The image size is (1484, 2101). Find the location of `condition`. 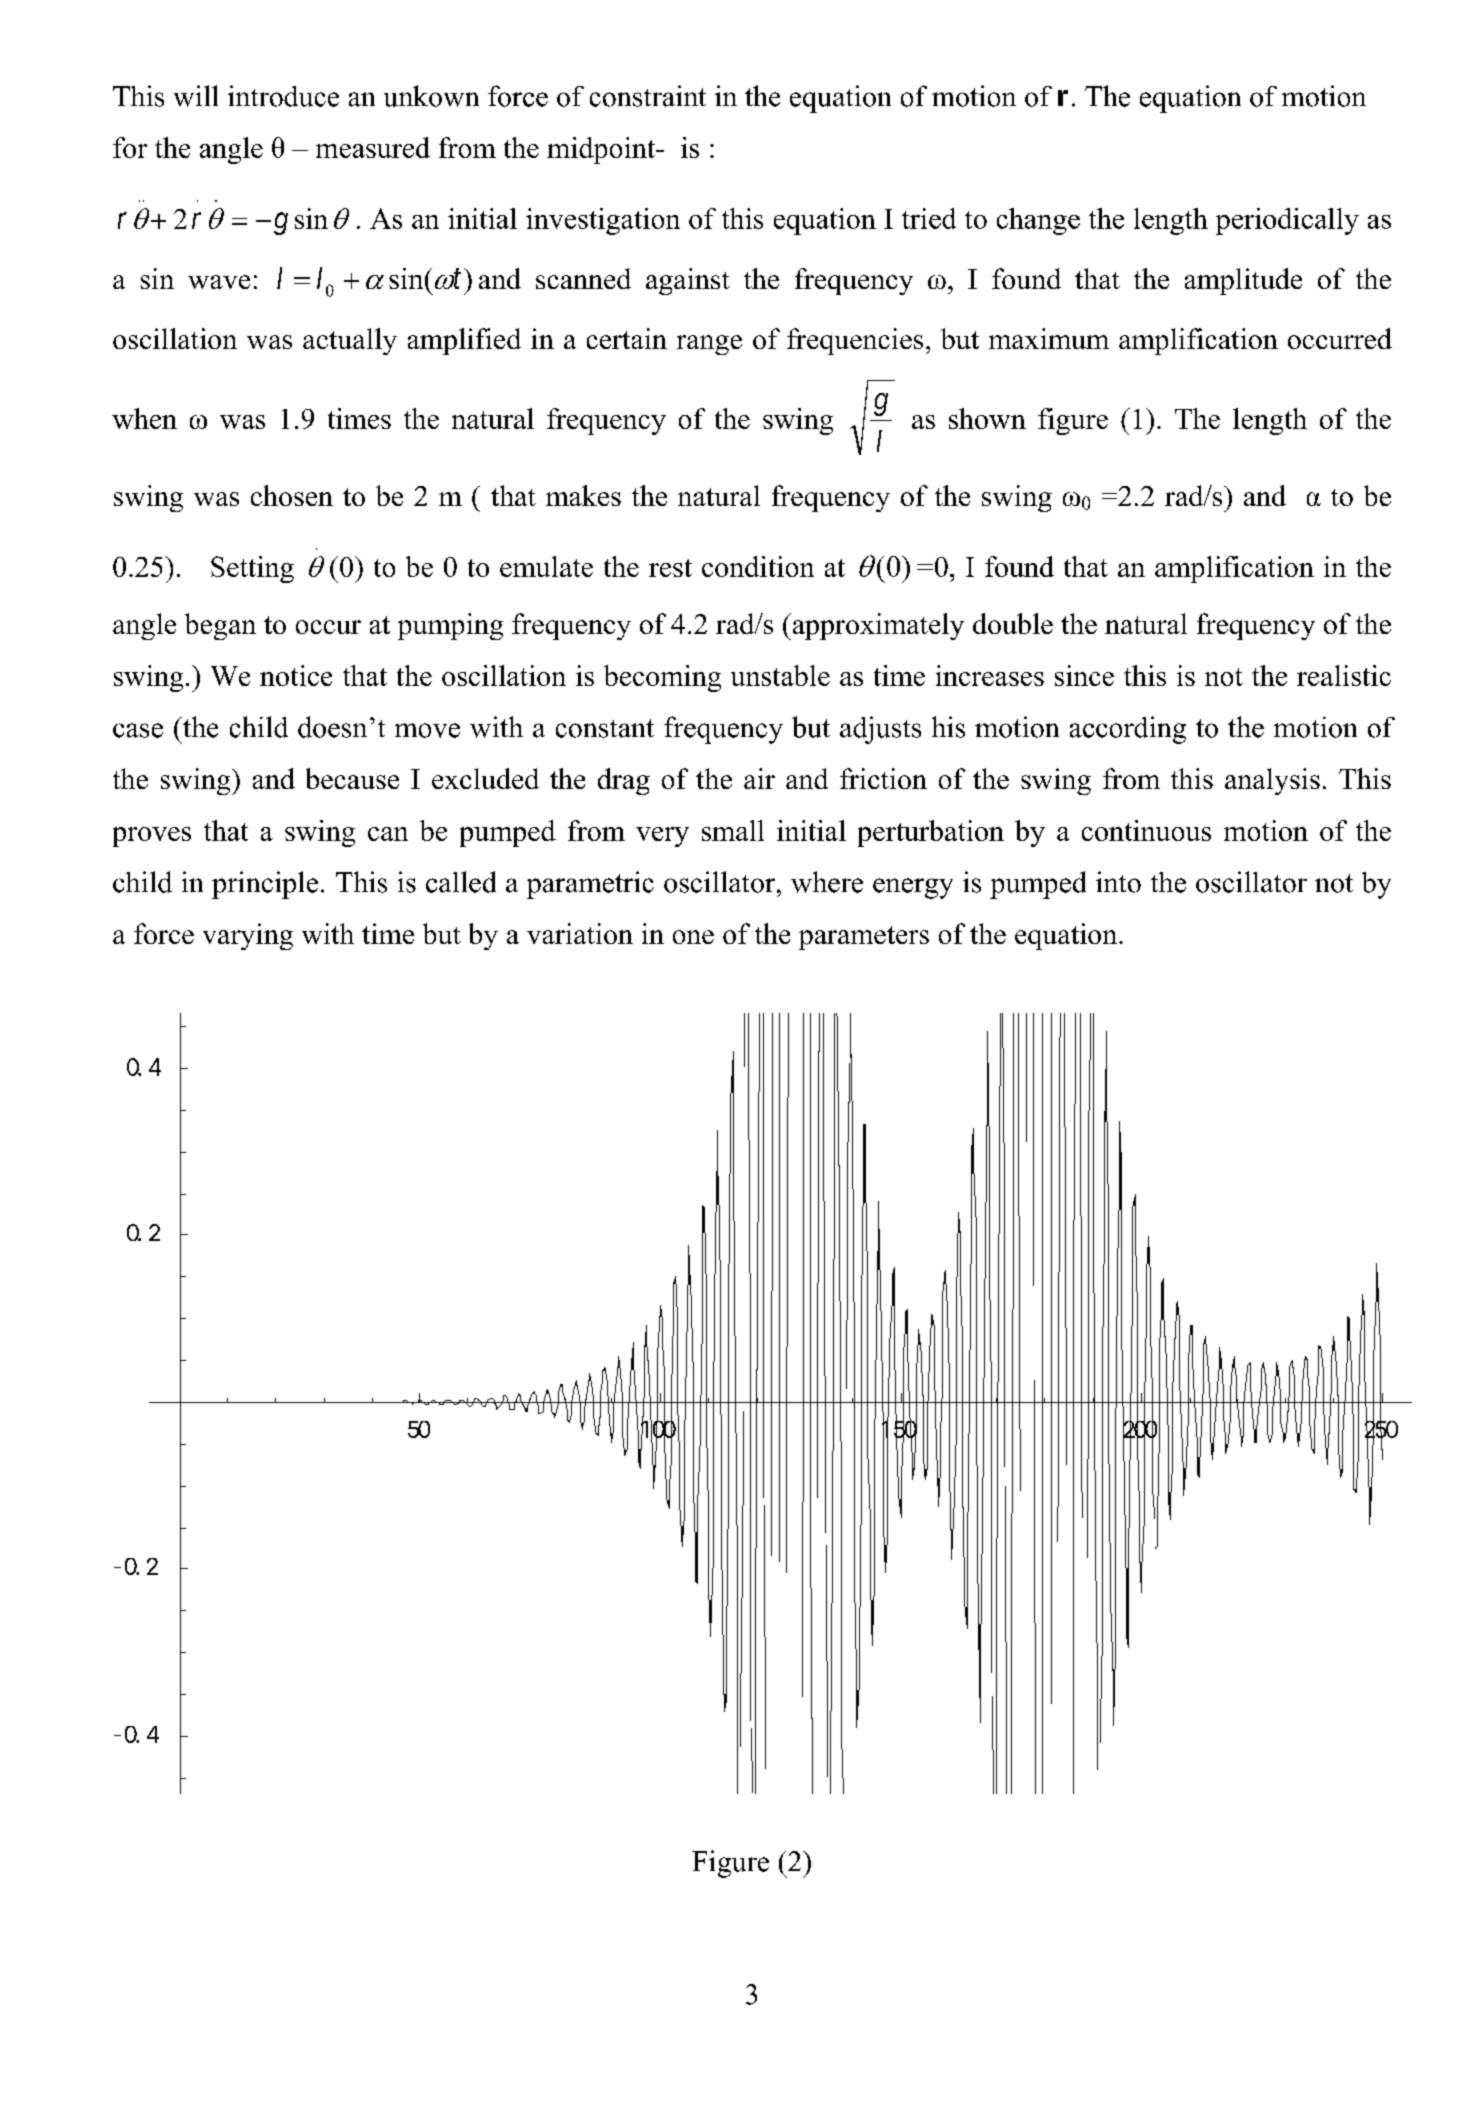

condition is located at coordinates (758, 566).
